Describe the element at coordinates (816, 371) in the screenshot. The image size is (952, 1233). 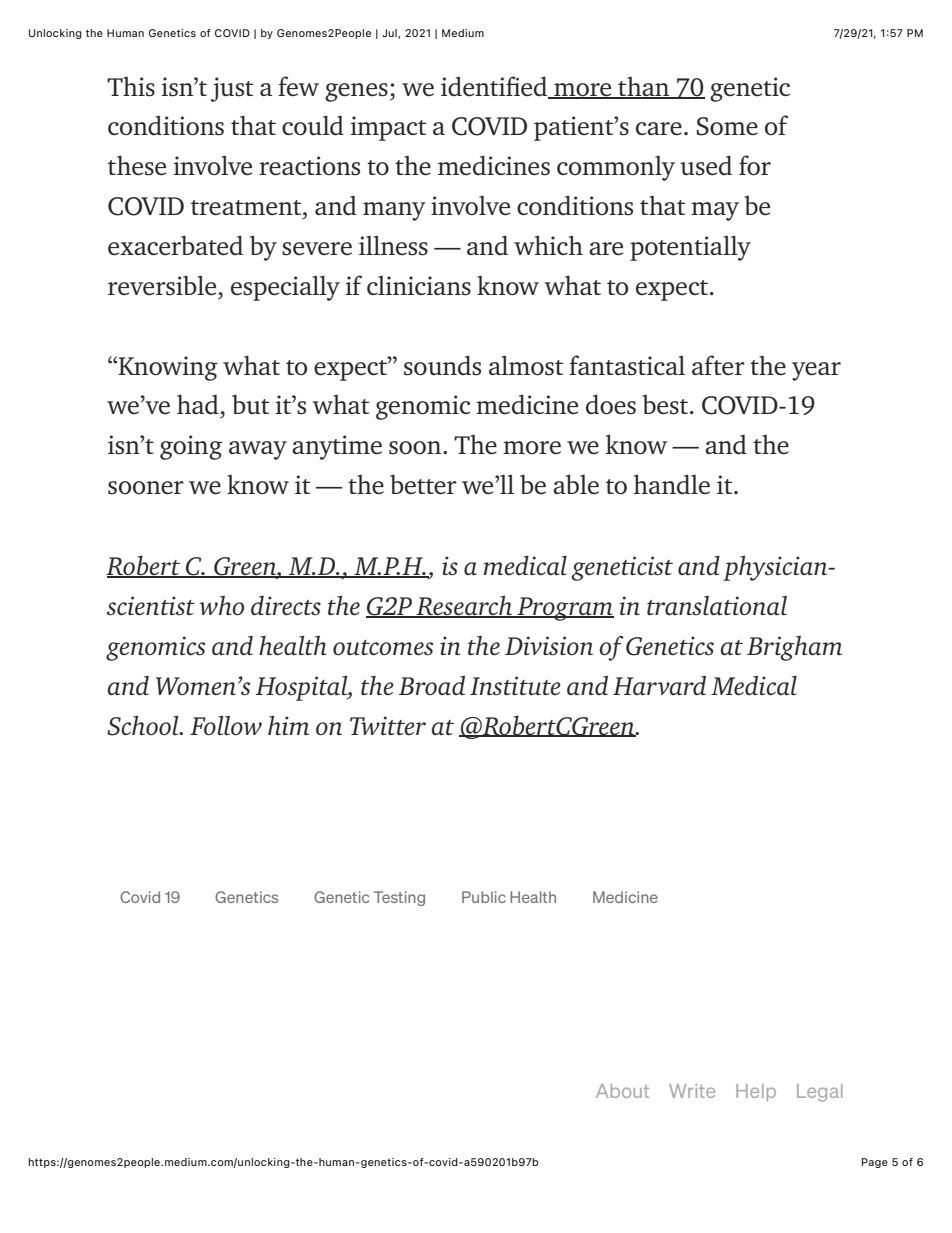
I see `year` at that location.
